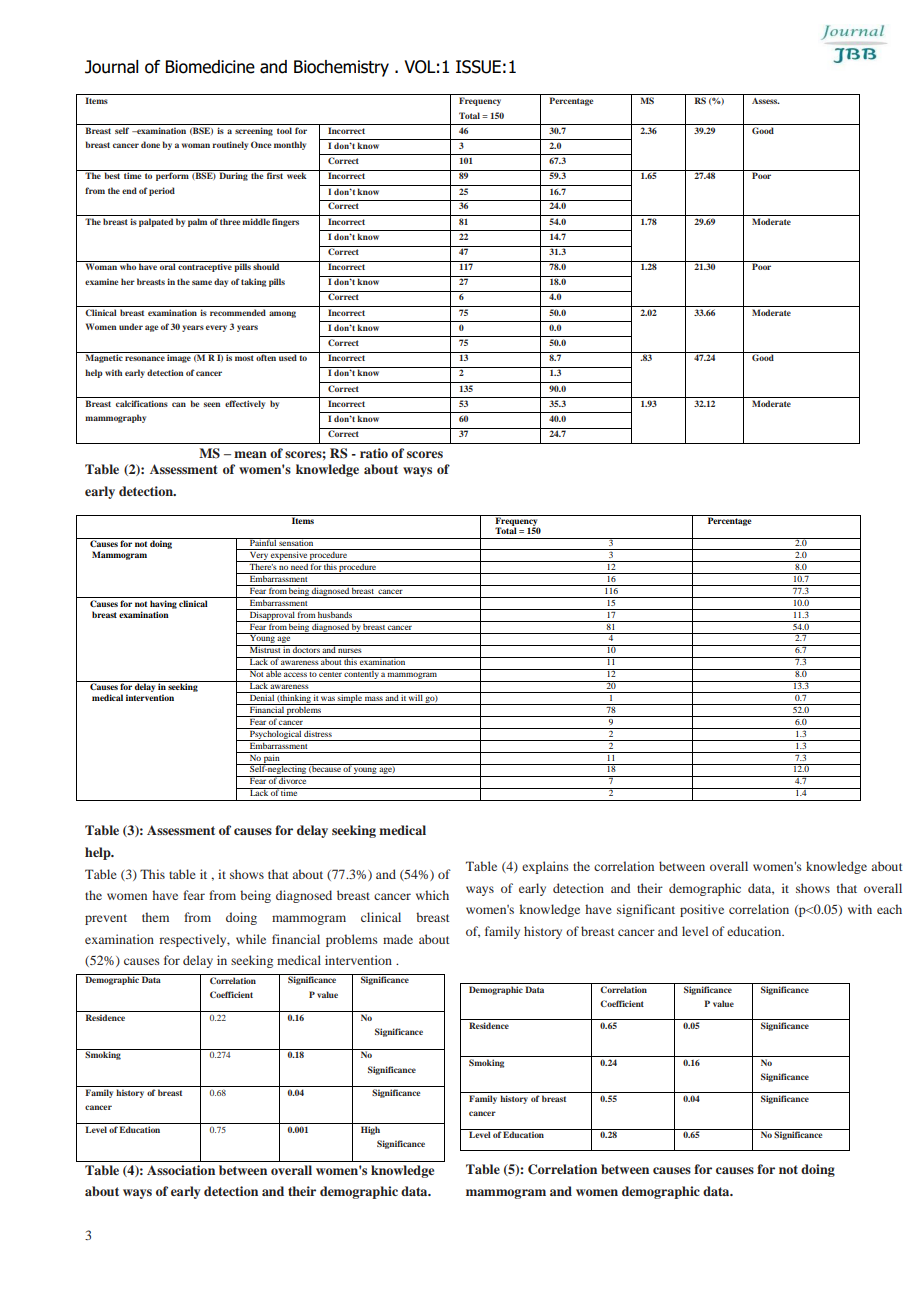 The width and height of the screenshot is (924, 1307). Describe the element at coordinates (297, 542) in the screenshot. I see `sensation` at that location.
